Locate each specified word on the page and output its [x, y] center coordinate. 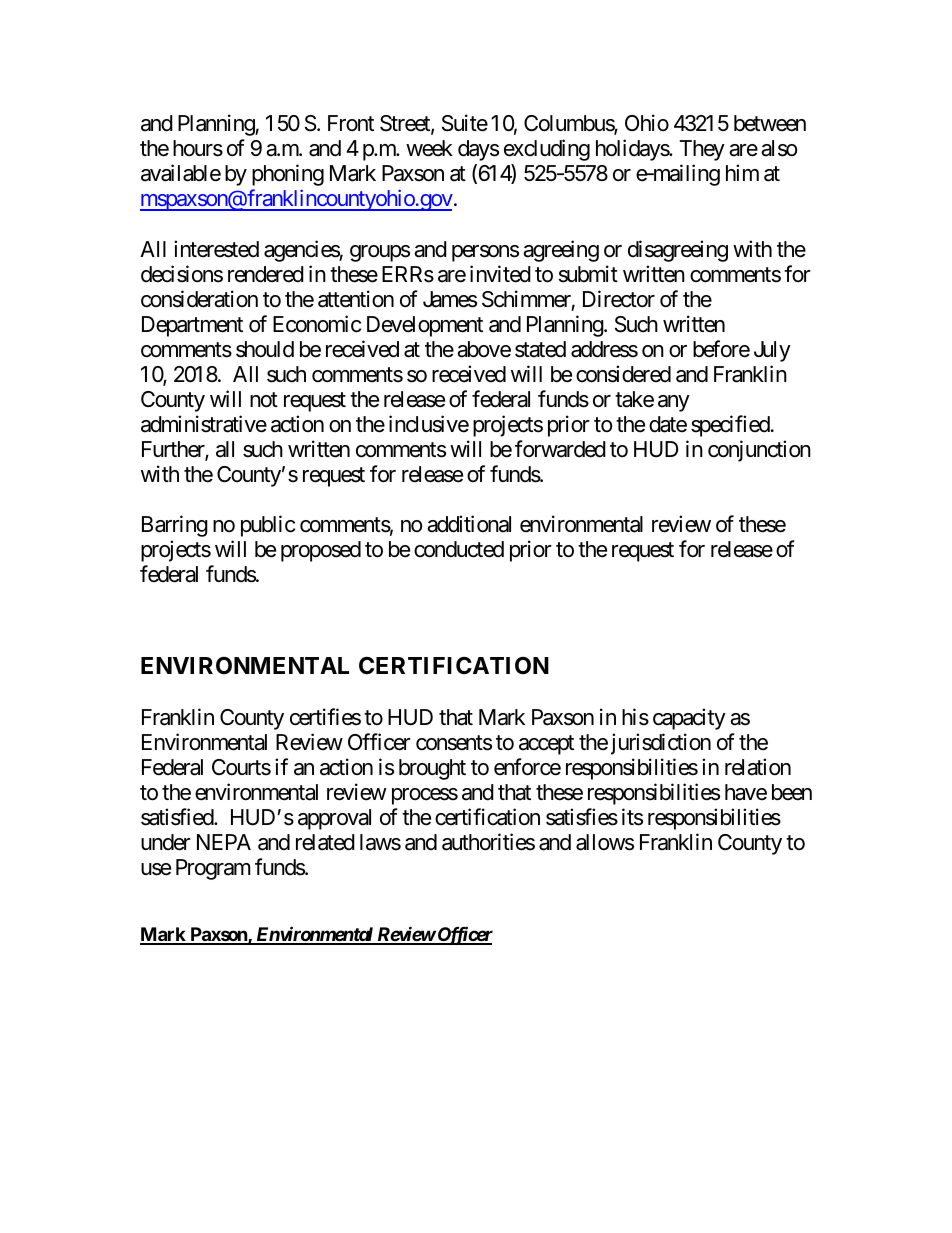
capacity [689, 719]
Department [192, 326]
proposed [321, 551]
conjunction [759, 451]
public [268, 526]
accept [546, 745]
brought [432, 769]
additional [469, 524]
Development [425, 326]
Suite [465, 123]
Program [213, 869]
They [702, 150]
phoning [288, 175]
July [772, 351]
